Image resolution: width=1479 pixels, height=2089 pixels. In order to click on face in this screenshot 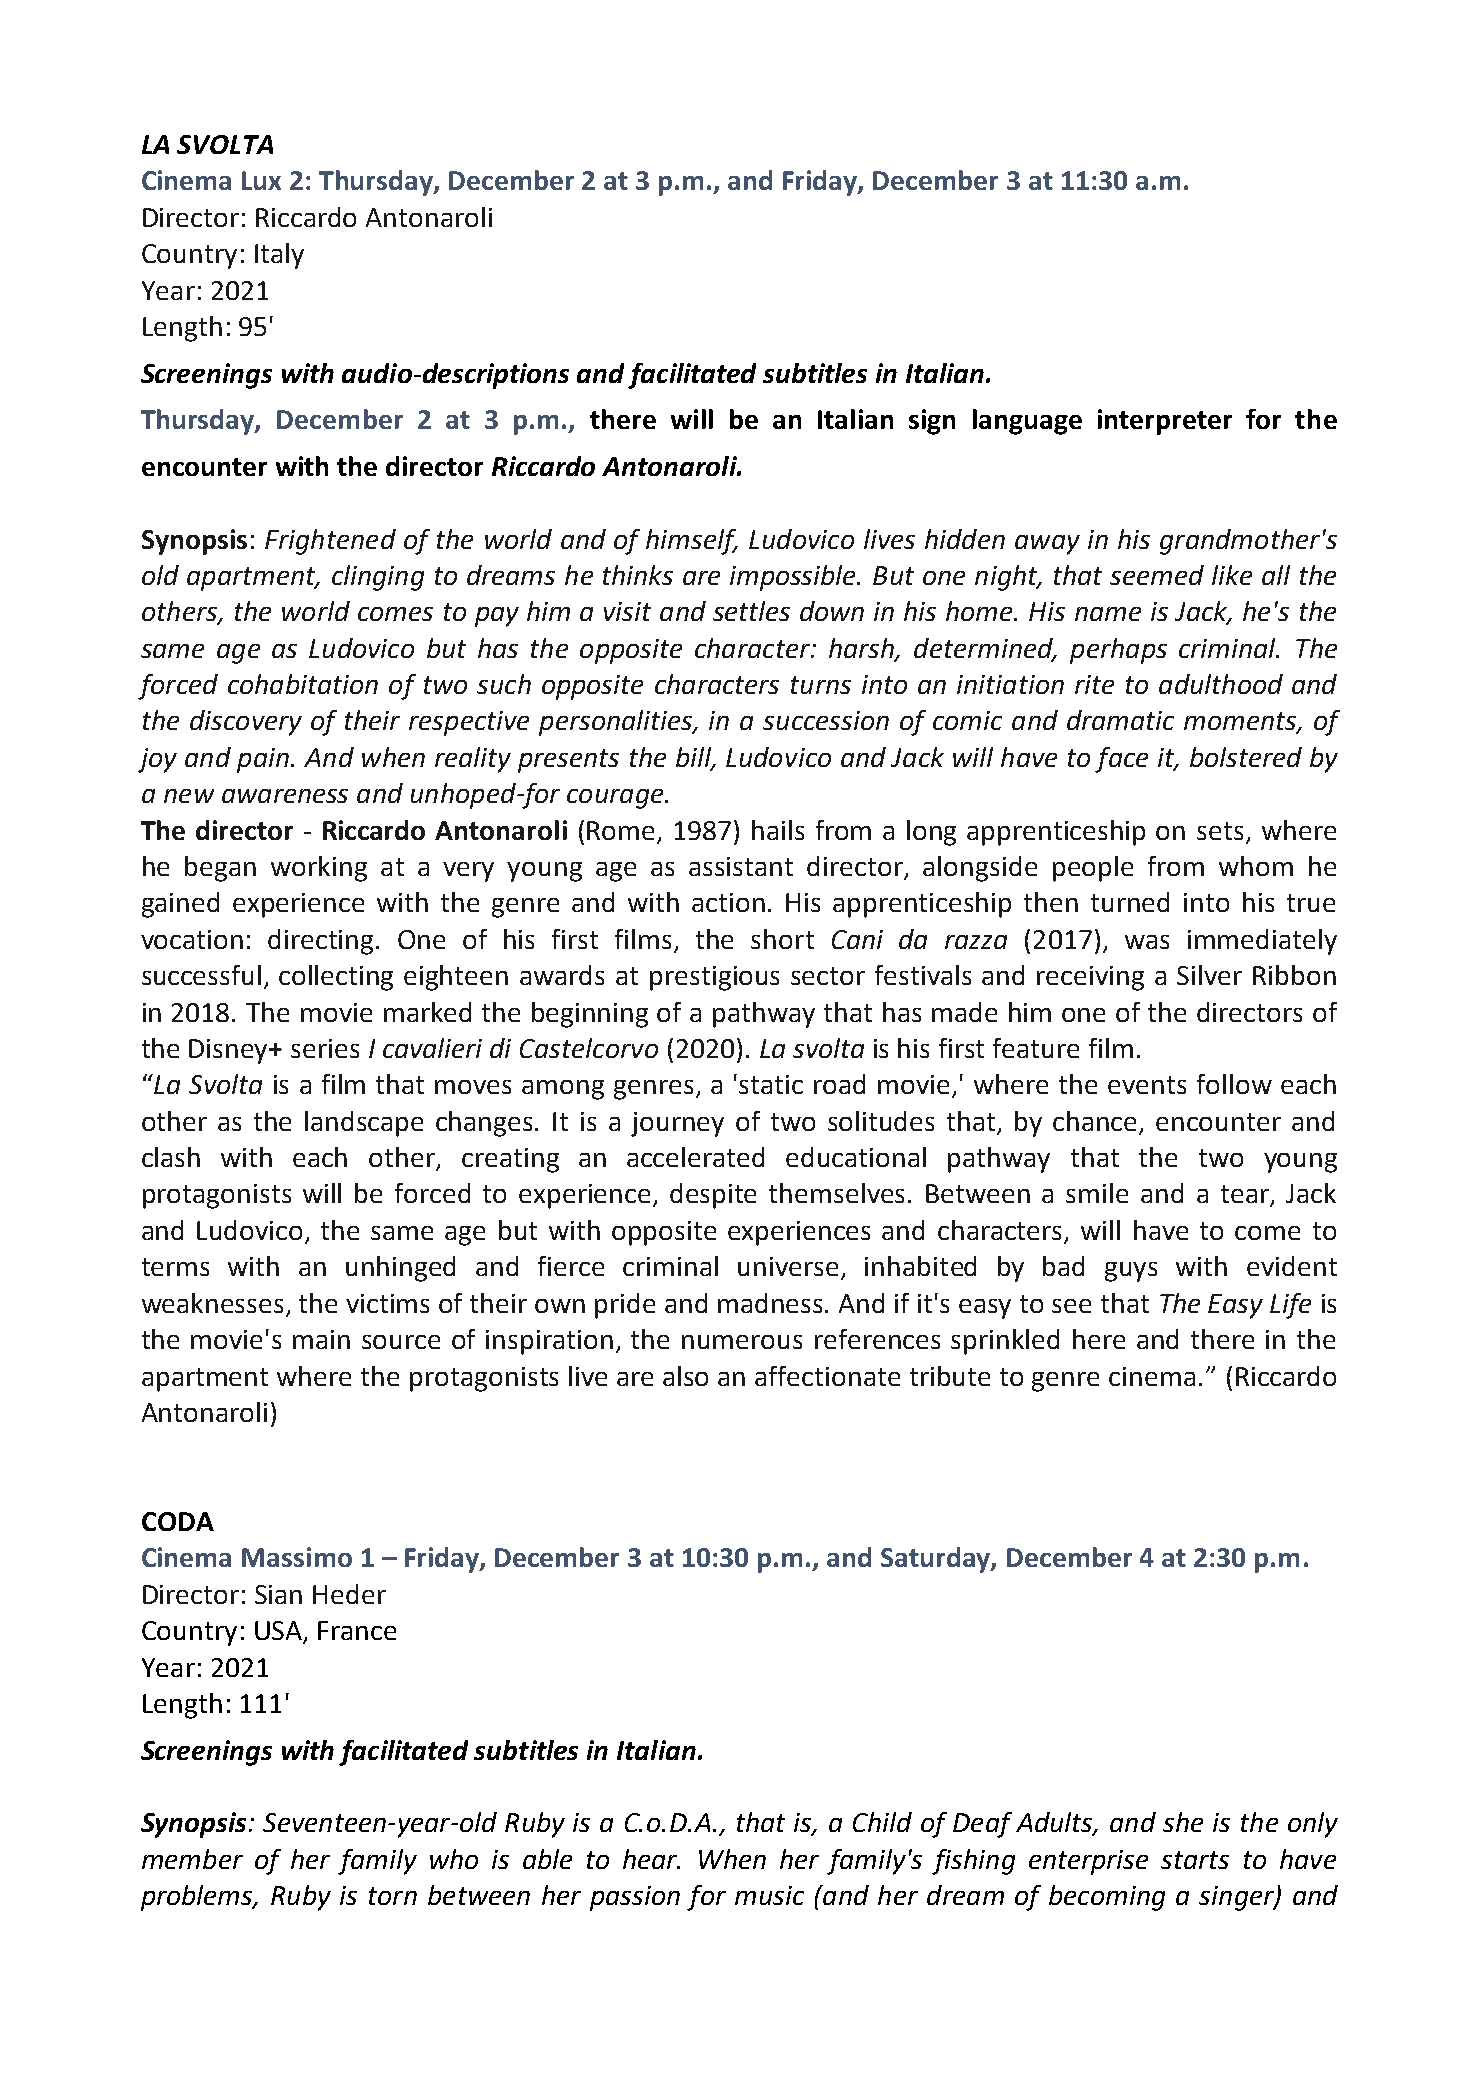, I will do `click(1121, 760)`.
